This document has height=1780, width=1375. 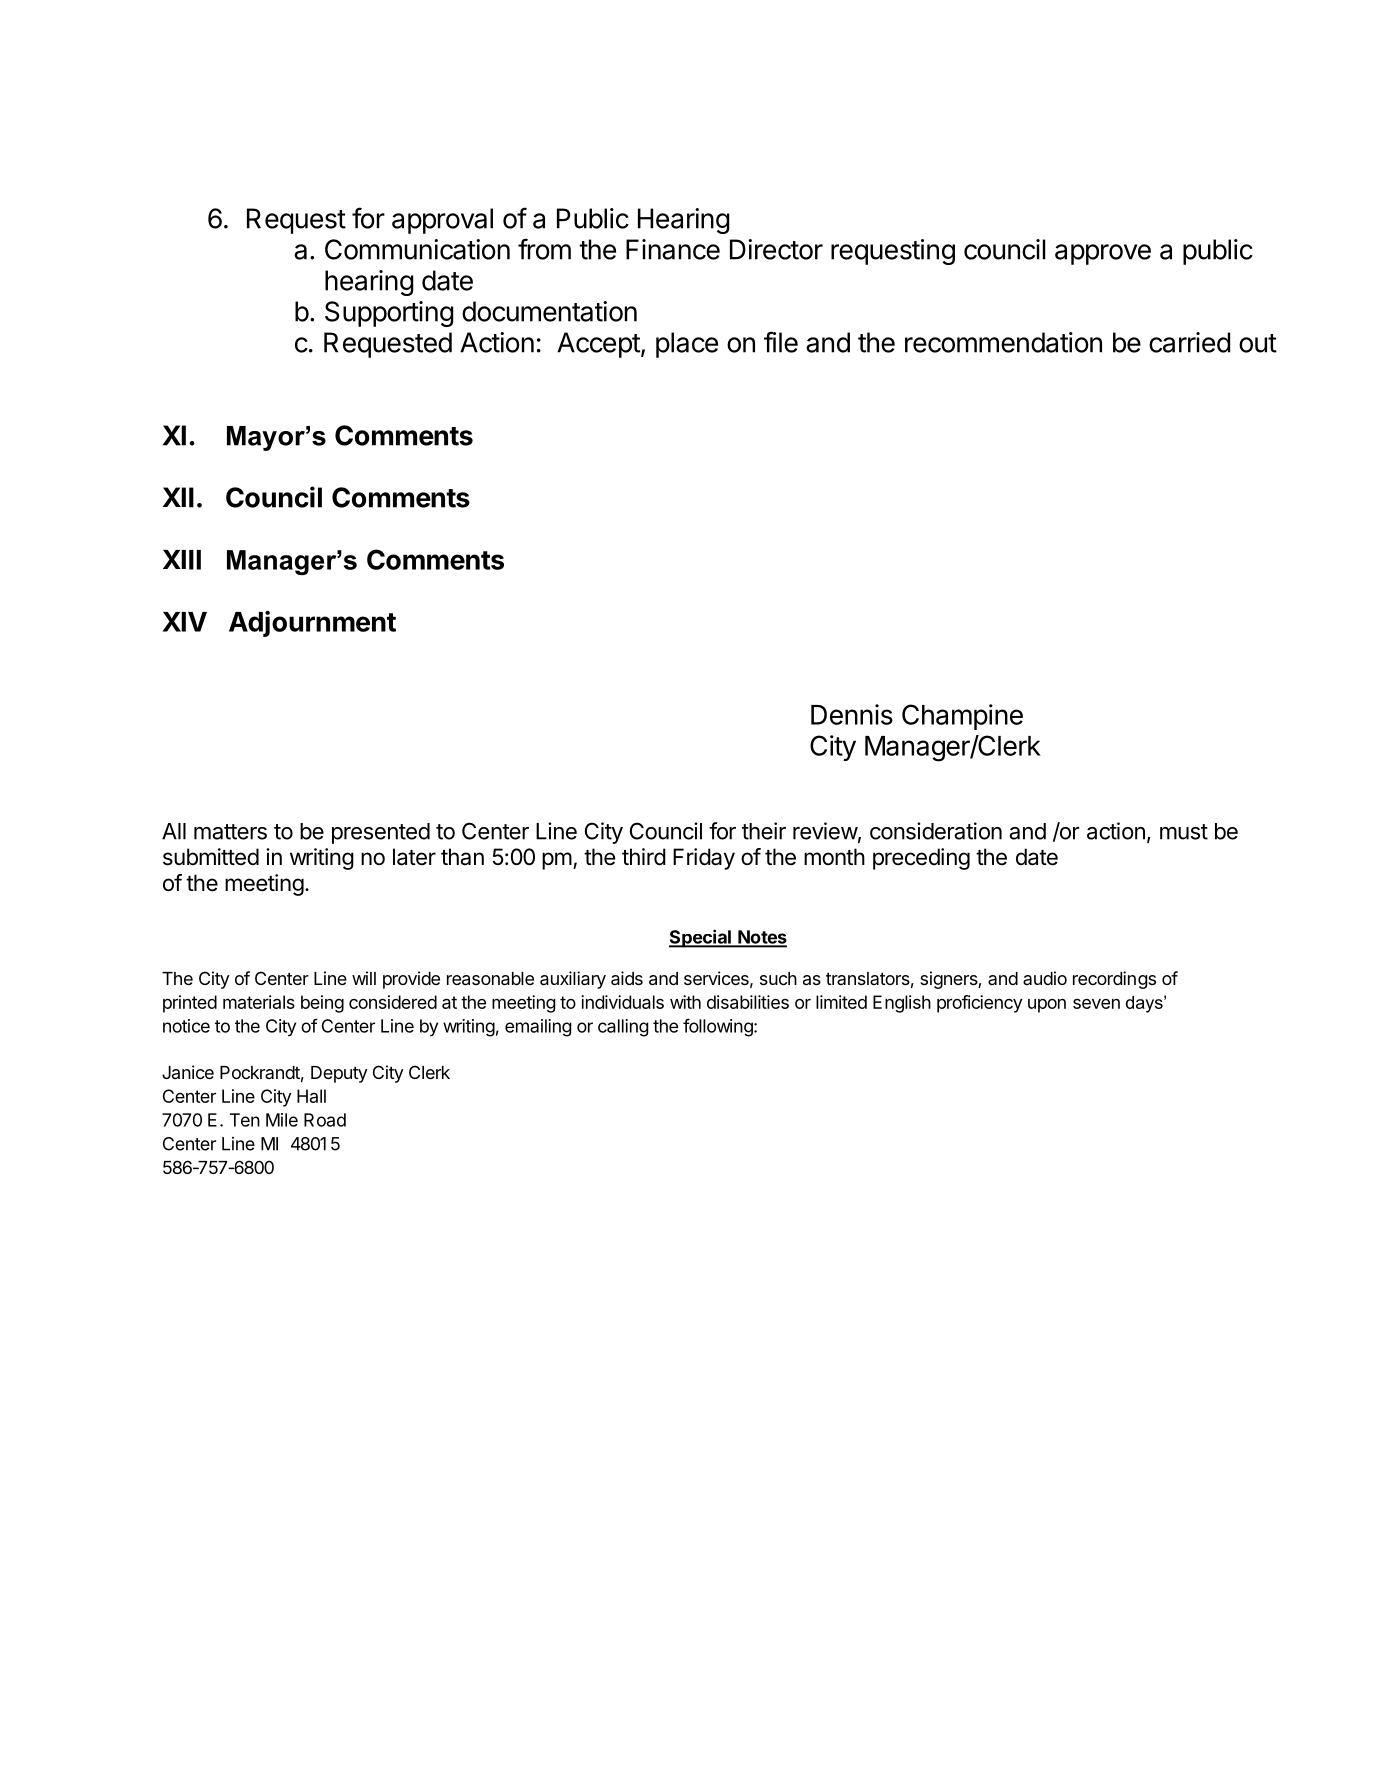 I want to click on must, so click(x=1184, y=832).
